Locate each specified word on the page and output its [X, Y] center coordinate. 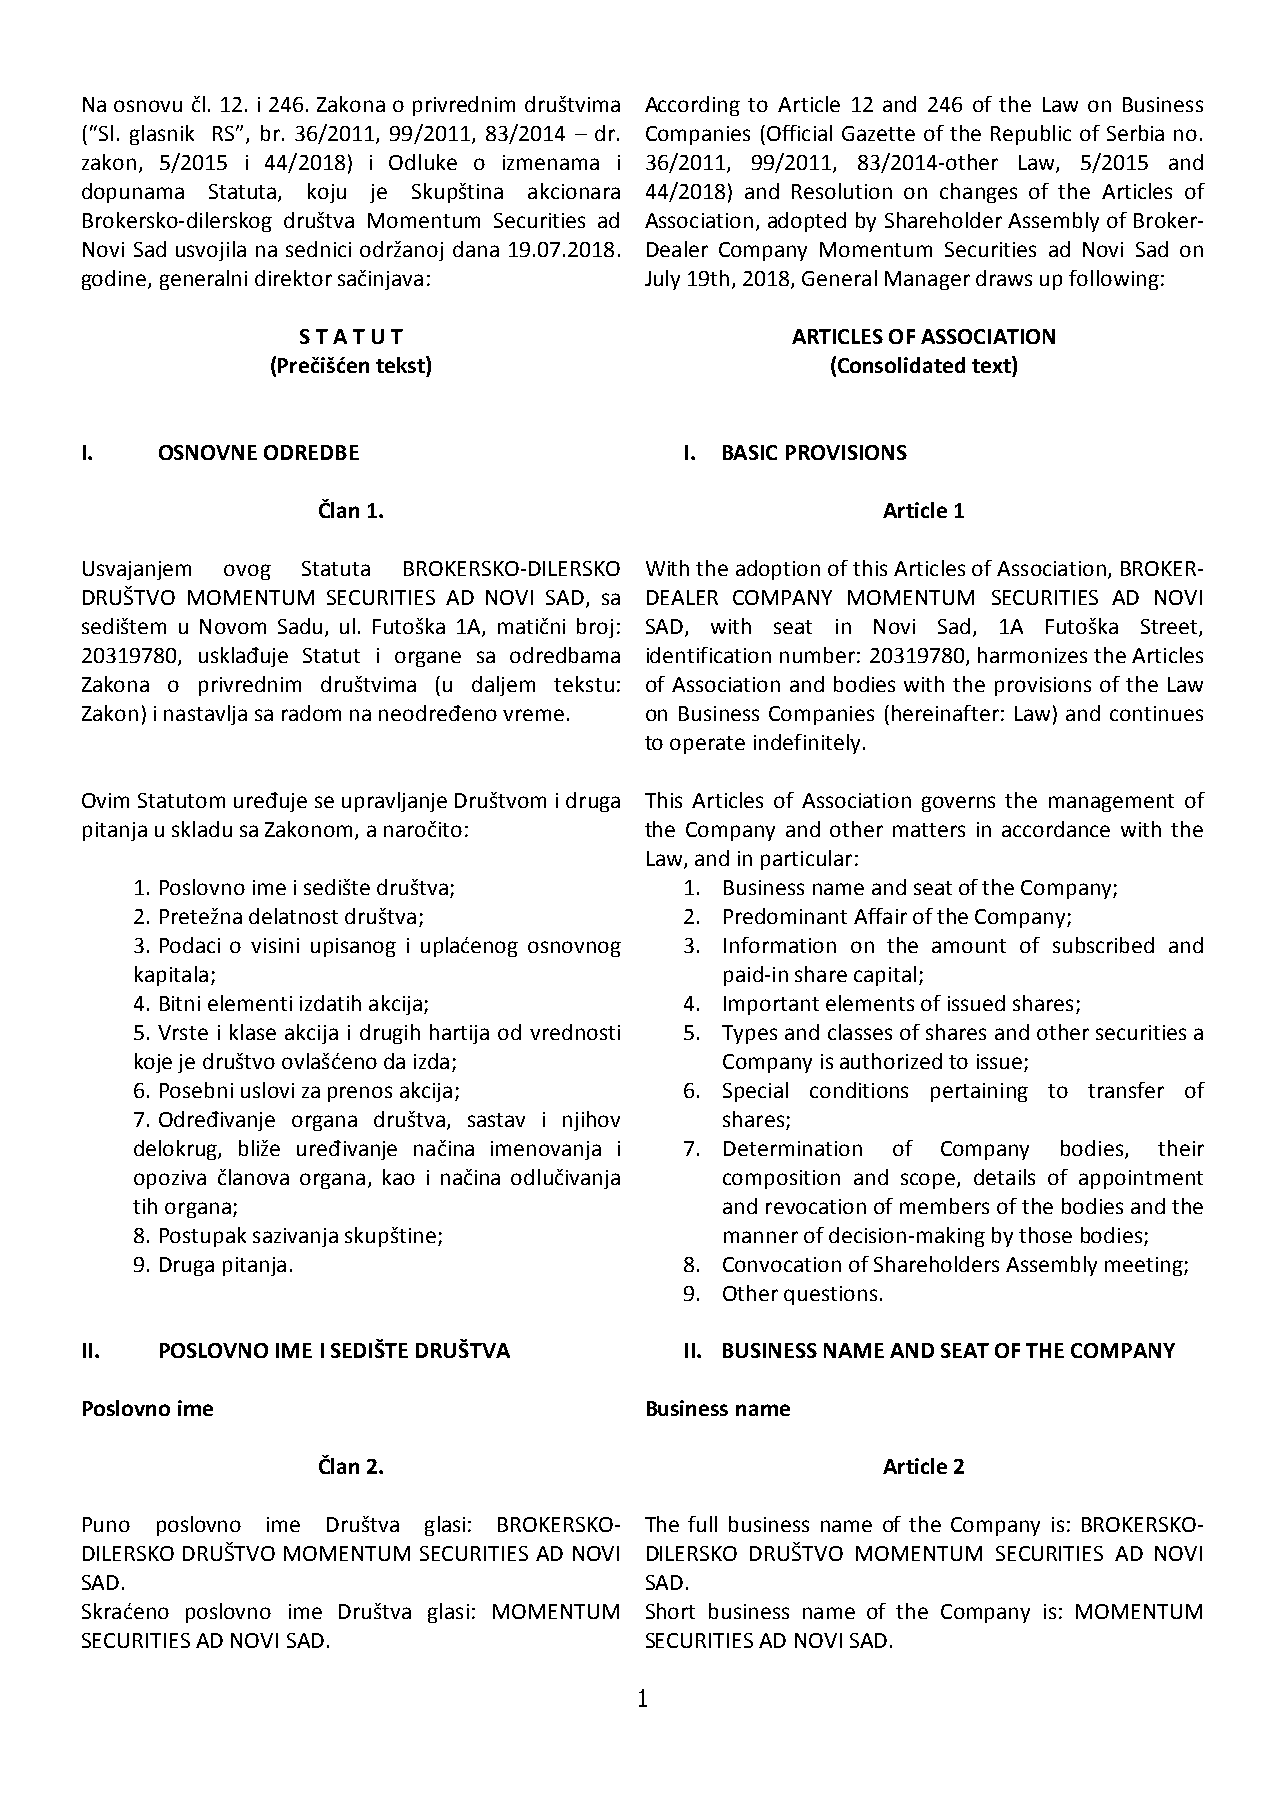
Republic [1031, 135]
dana [476, 249]
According [692, 106]
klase [253, 1032]
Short [670, 1611]
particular [806, 860]
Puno [106, 1524]
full [702, 1524]
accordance [1056, 829]
